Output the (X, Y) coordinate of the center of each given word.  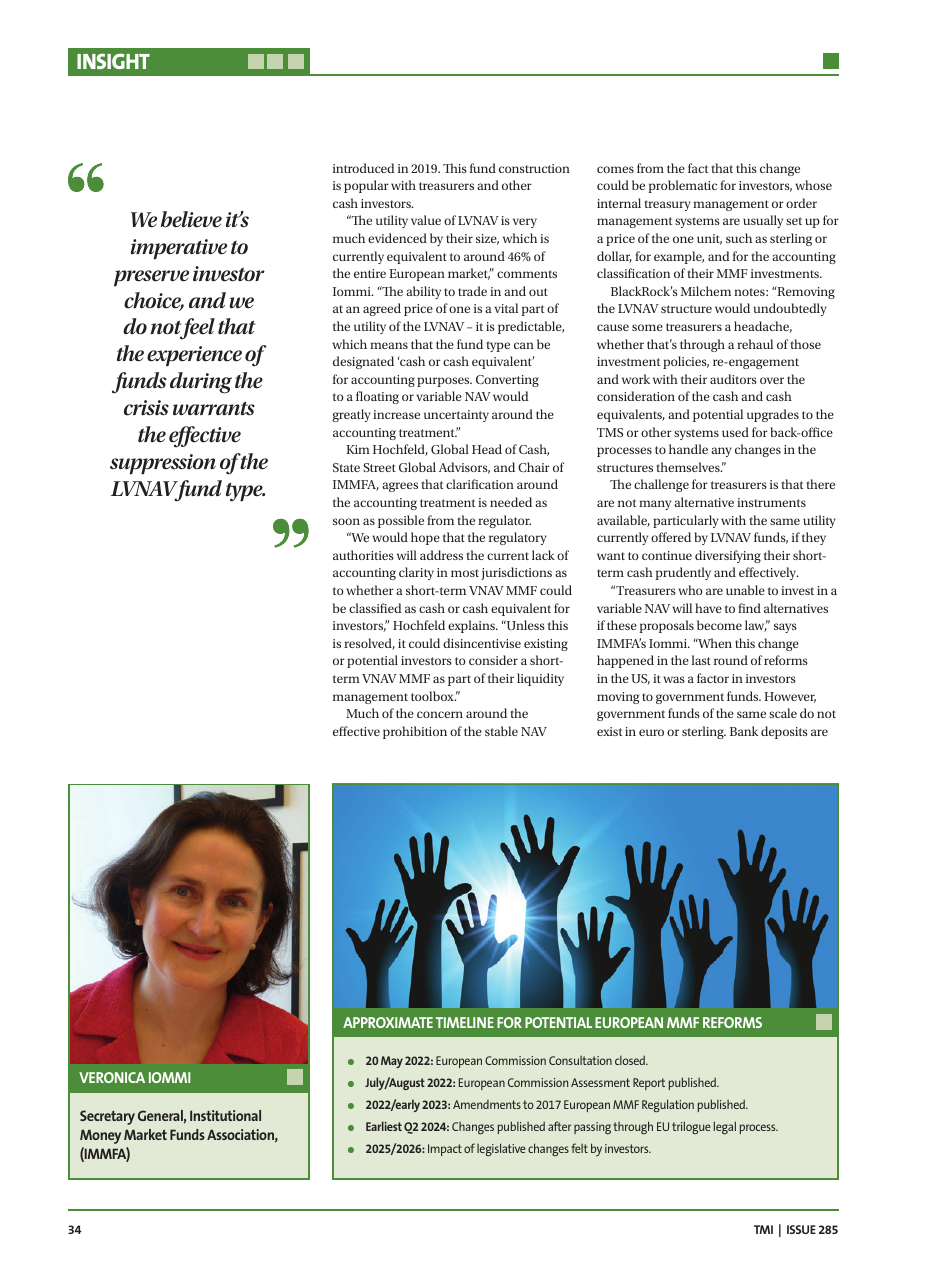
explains (472, 626)
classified (375, 608)
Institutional (225, 1115)
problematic (683, 186)
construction (534, 168)
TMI (763, 1229)
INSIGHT (113, 61)
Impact (445, 1150)
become (719, 625)
